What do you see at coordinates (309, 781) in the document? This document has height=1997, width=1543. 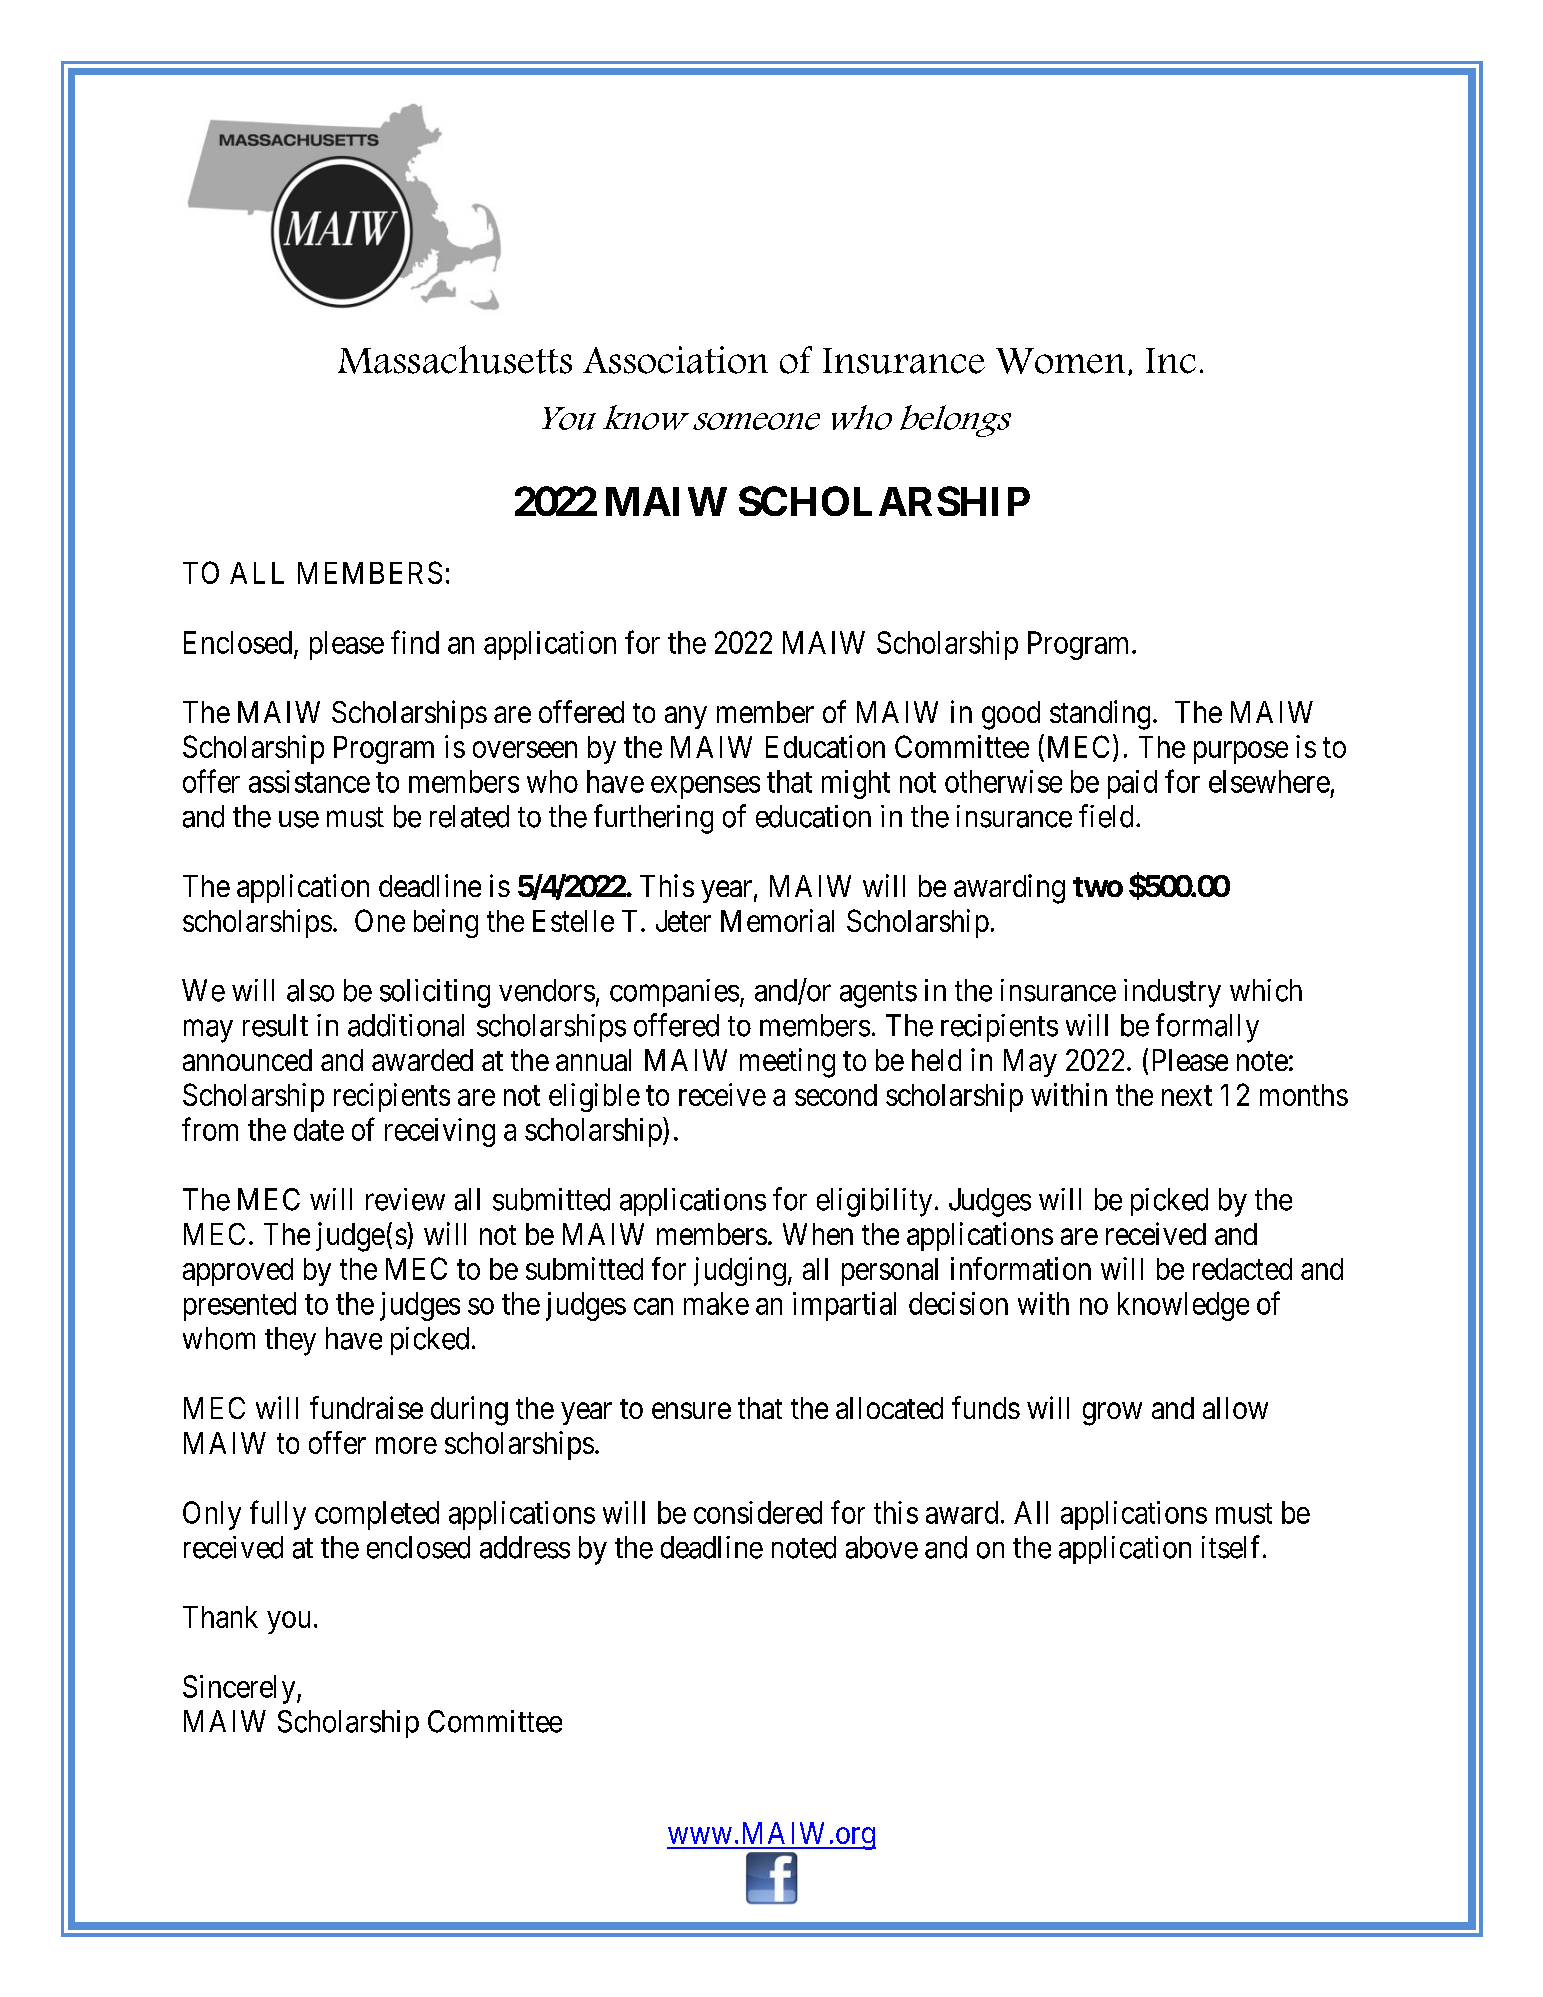 I see `assistance` at bounding box center [309, 781].
